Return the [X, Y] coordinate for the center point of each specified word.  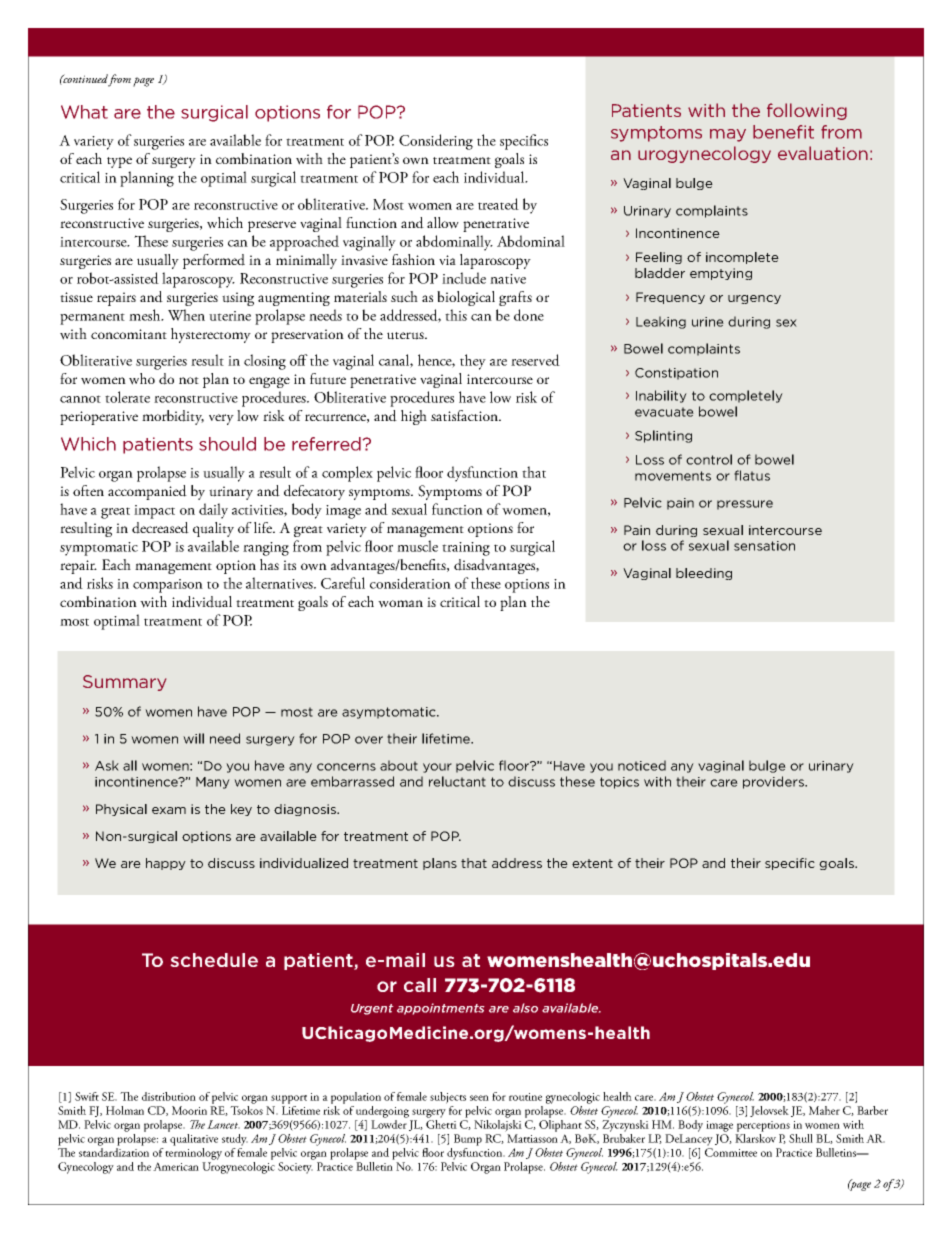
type [119, 162]
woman [400, 604]
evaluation [823, 153]
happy [166, 864]
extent [592, 863]
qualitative [194, 1140]
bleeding [704, 574]
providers [774, 782]
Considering [436, 142]
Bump [468, 1140]
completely [746, 396]
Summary [124, 683]
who [142, 379]
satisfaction [465, 415]
